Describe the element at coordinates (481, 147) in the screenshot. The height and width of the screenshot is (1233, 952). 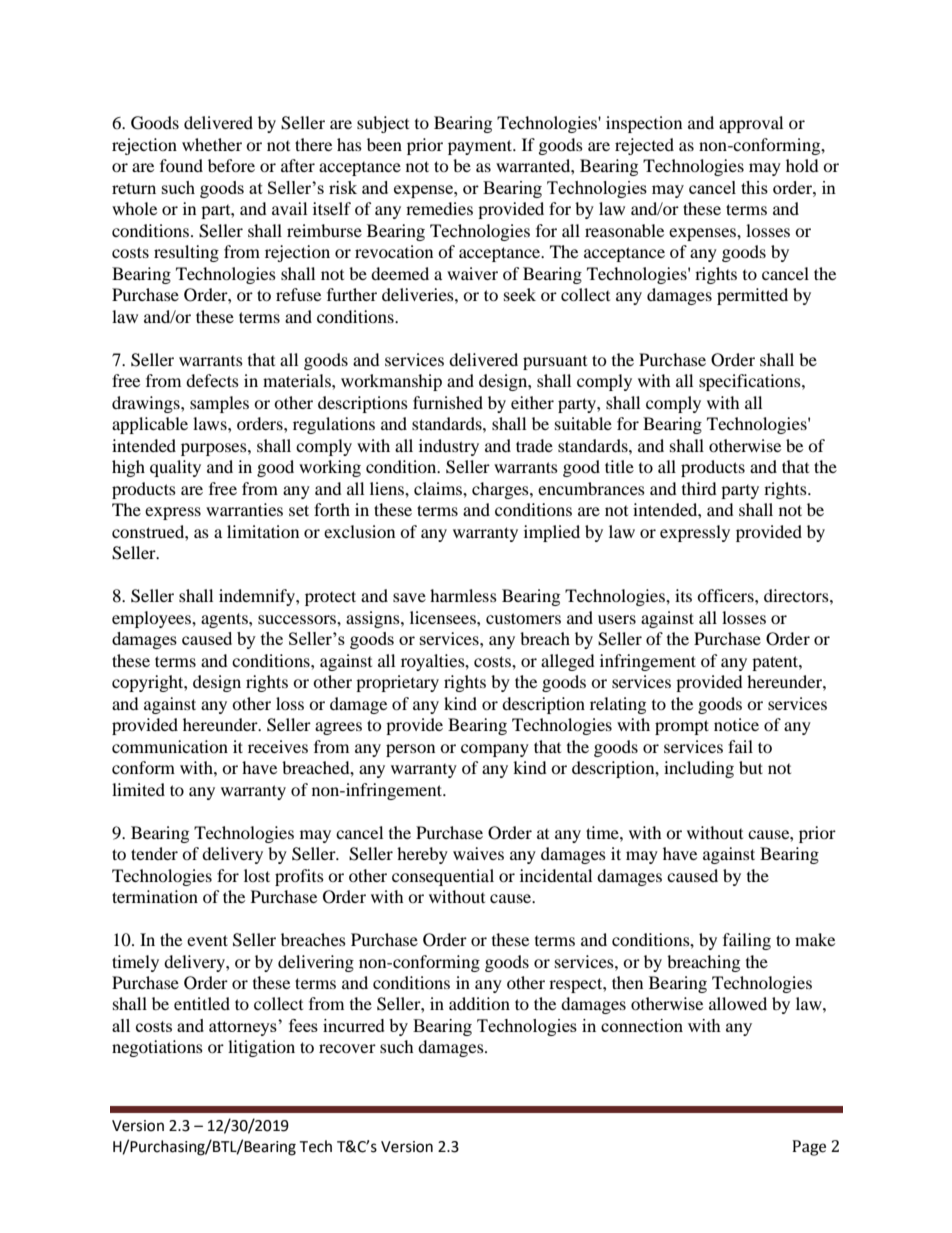
I see `payment` at that location.
